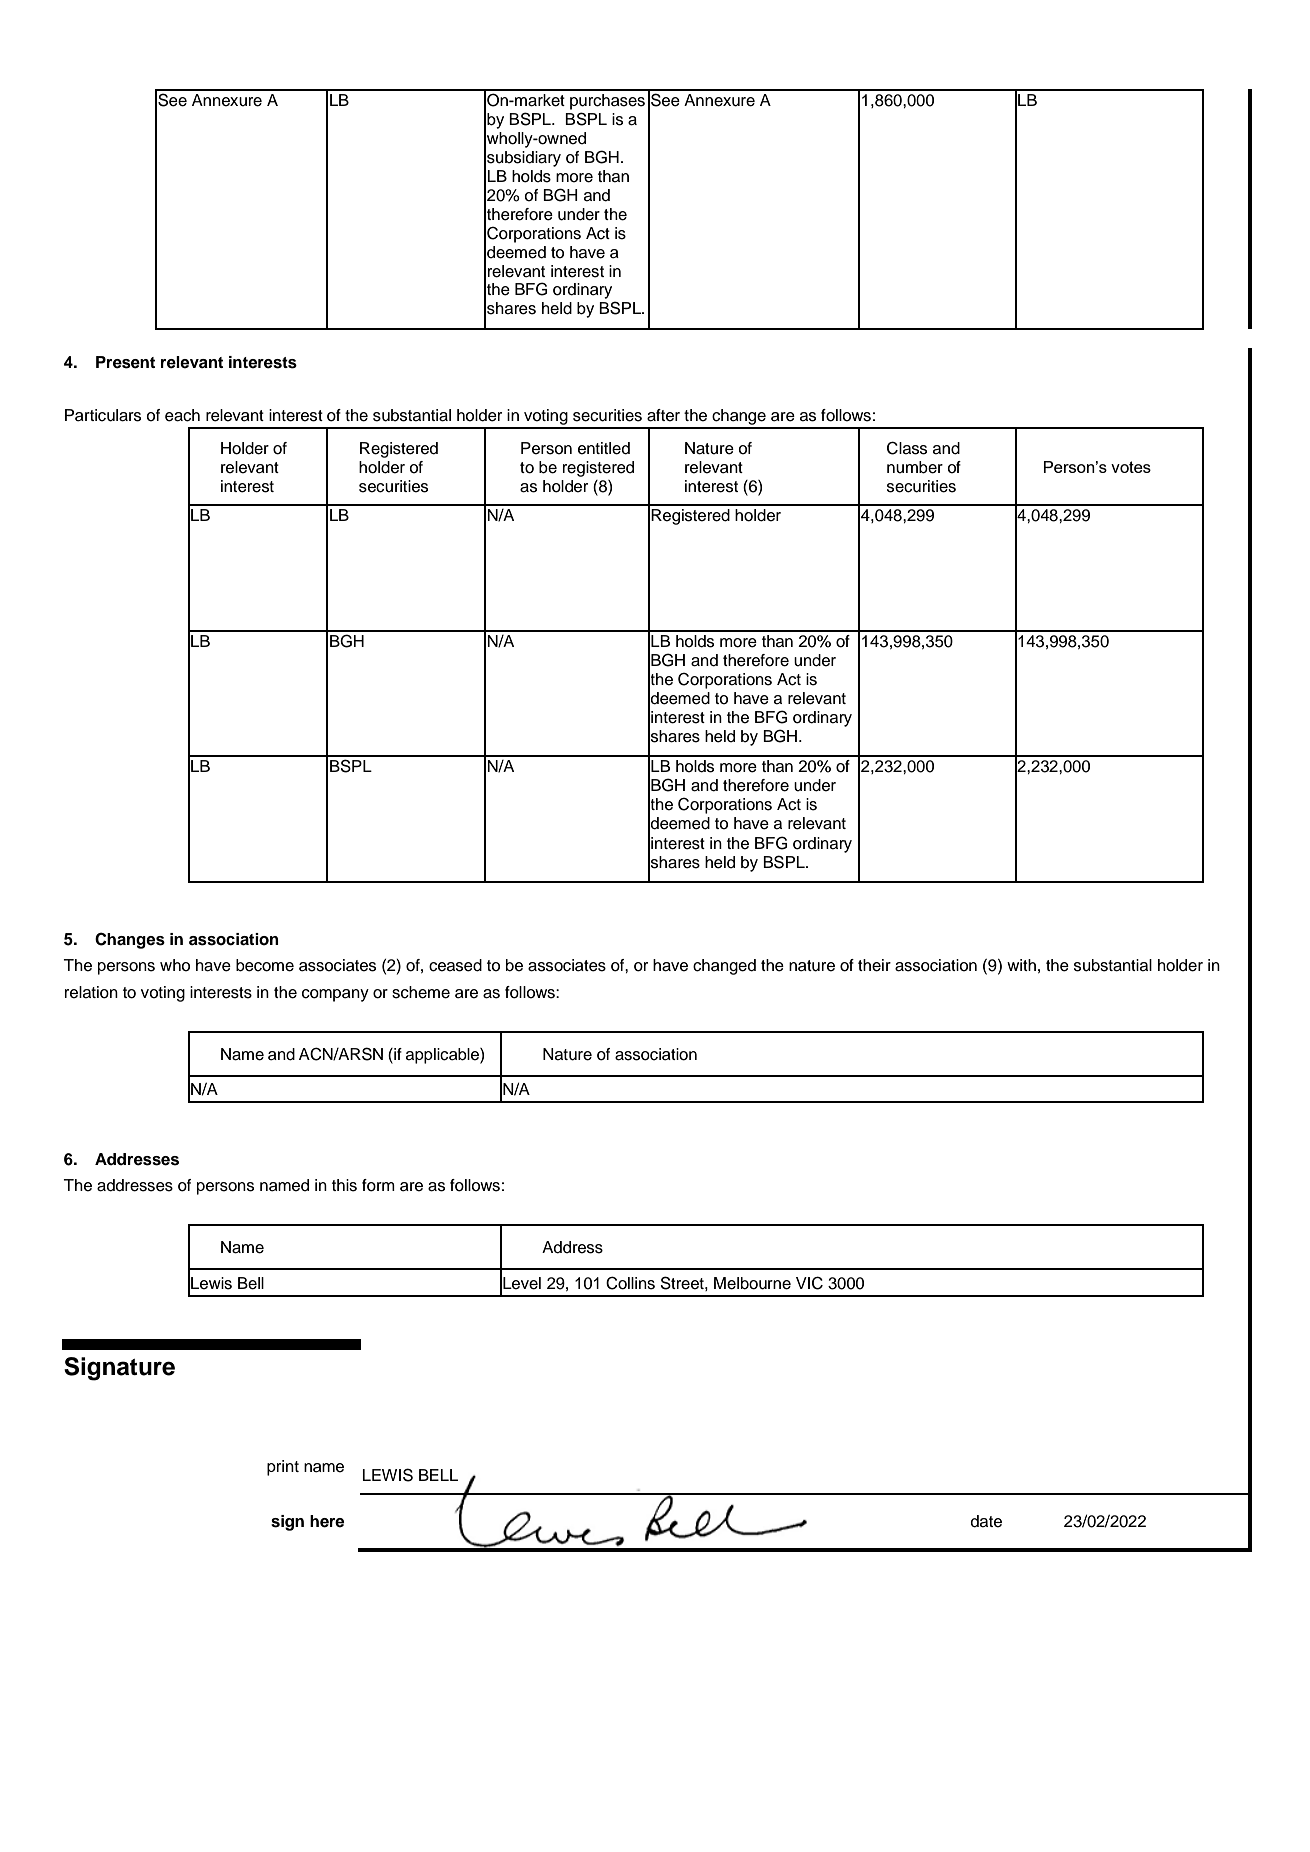  What do you see at coordinates (663, 415) in the image?
I see `after` at bounding box center [663, 415].
